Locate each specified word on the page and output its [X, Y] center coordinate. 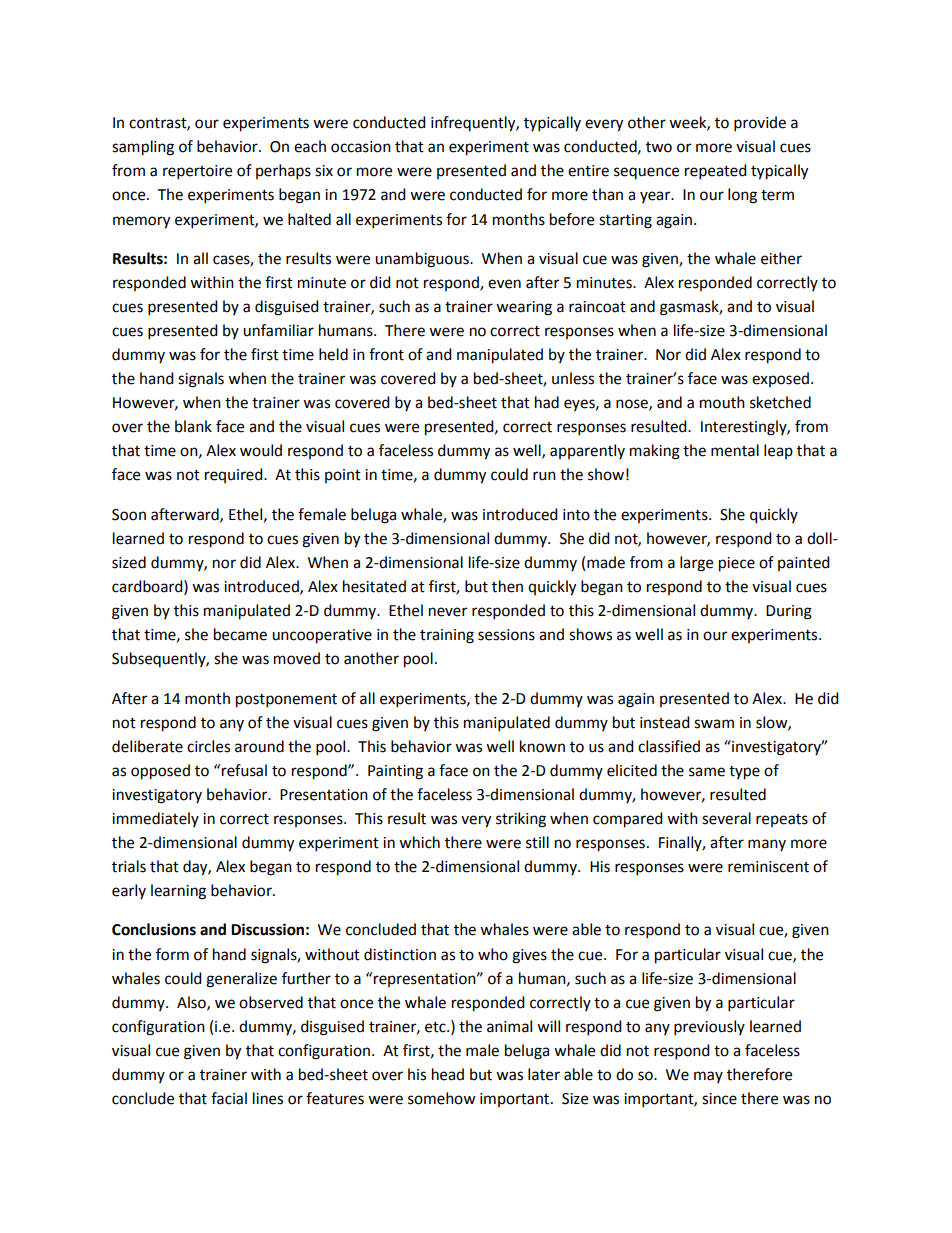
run [544, 476]
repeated [716, 172]
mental [735, 450]
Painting [395, 772]
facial [229, 1098]
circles [208, 746]
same [707, 772]
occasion [361, 147]
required [235, 475]
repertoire [197, 172]
